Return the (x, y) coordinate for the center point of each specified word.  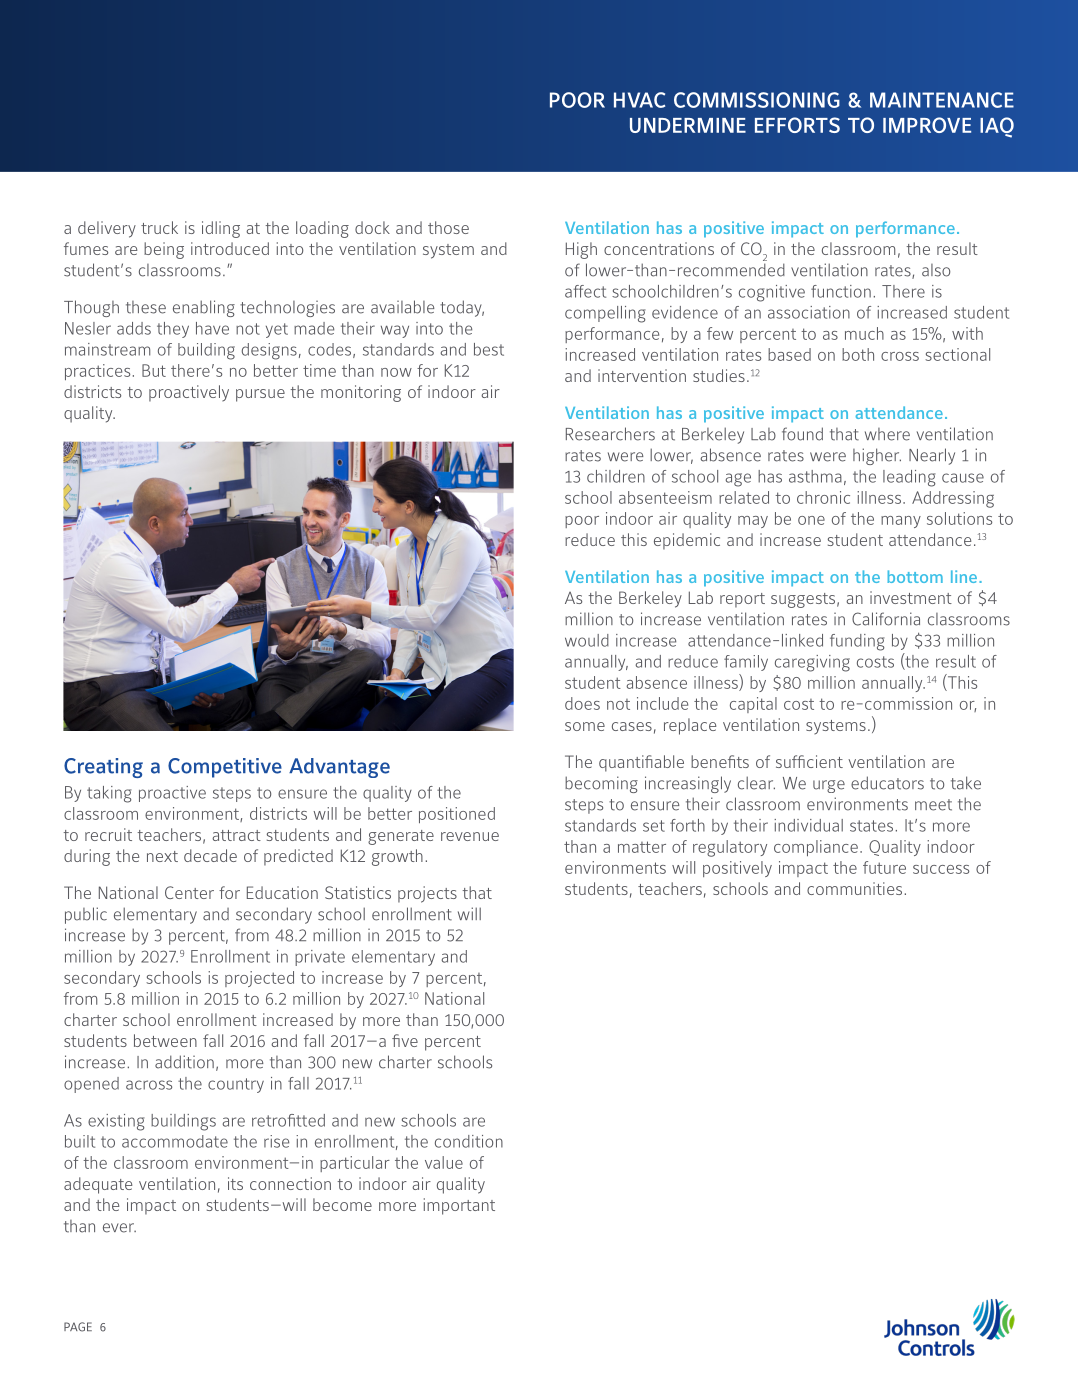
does (582, 703)
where (887, 434)
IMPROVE (927, 125)
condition (469, 1141)
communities (854, 888)
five (405, 1040)
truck (159, 227)
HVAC (639, 100)
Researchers (610, 434)
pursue (260, 395)
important (459, 1206)
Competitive (225, 768)
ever (119, 1228)
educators (887, 783)
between (165, 1040)
